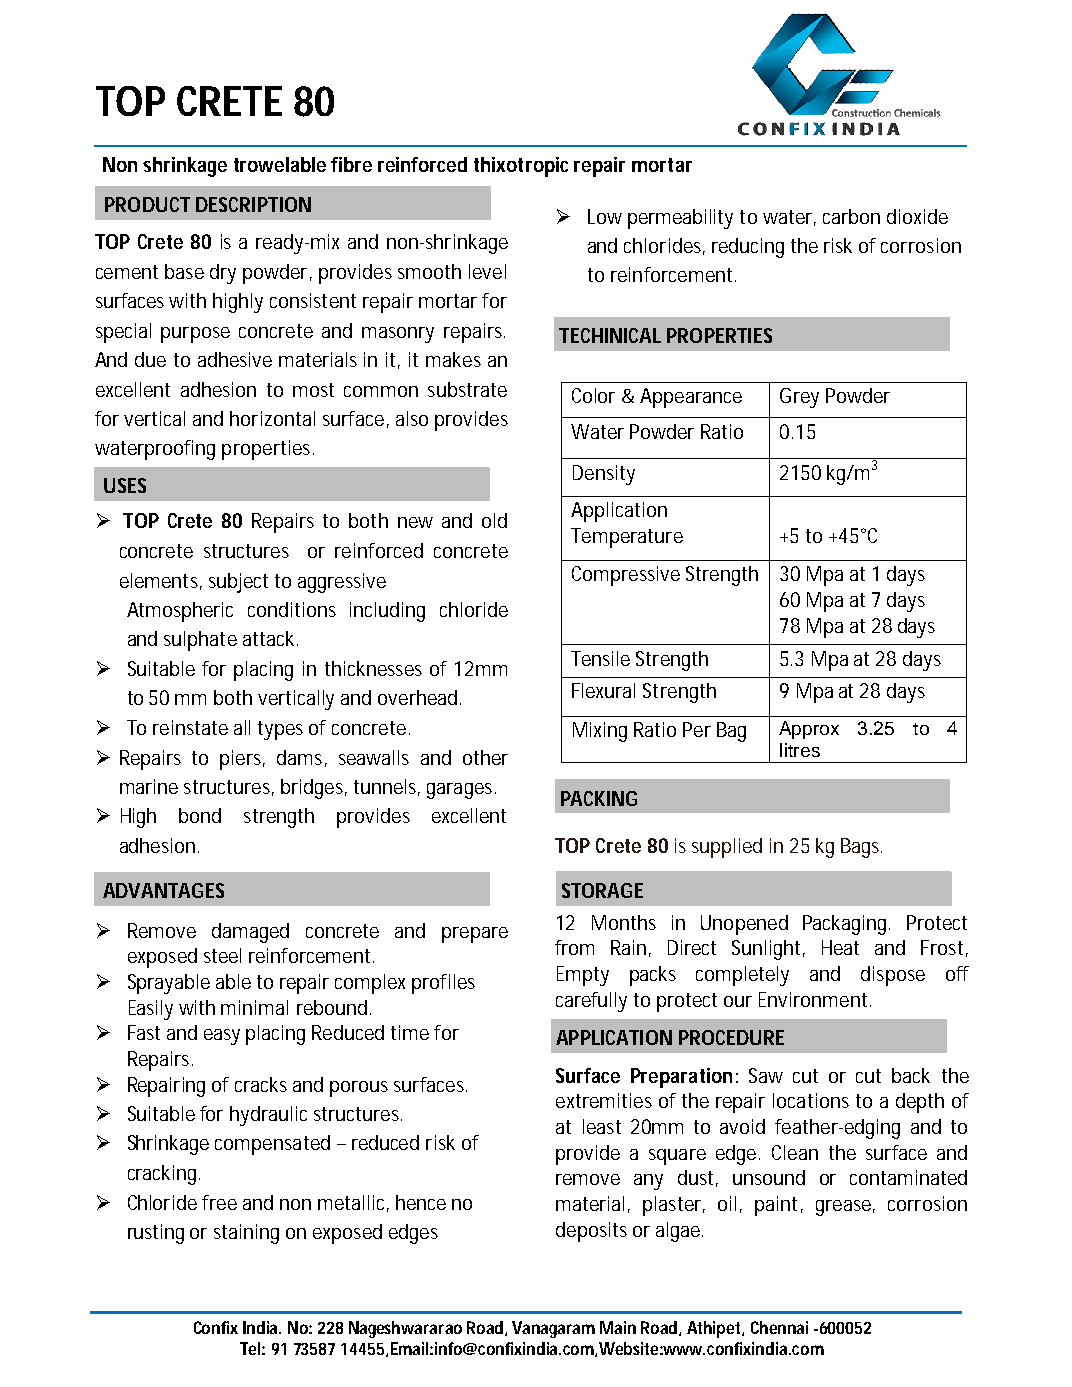 This screenshot has width=1072, height=1387. What do you see at coordinates (574, 947) in the screenshot?
I see `from` at bounding box center [574, 947].
